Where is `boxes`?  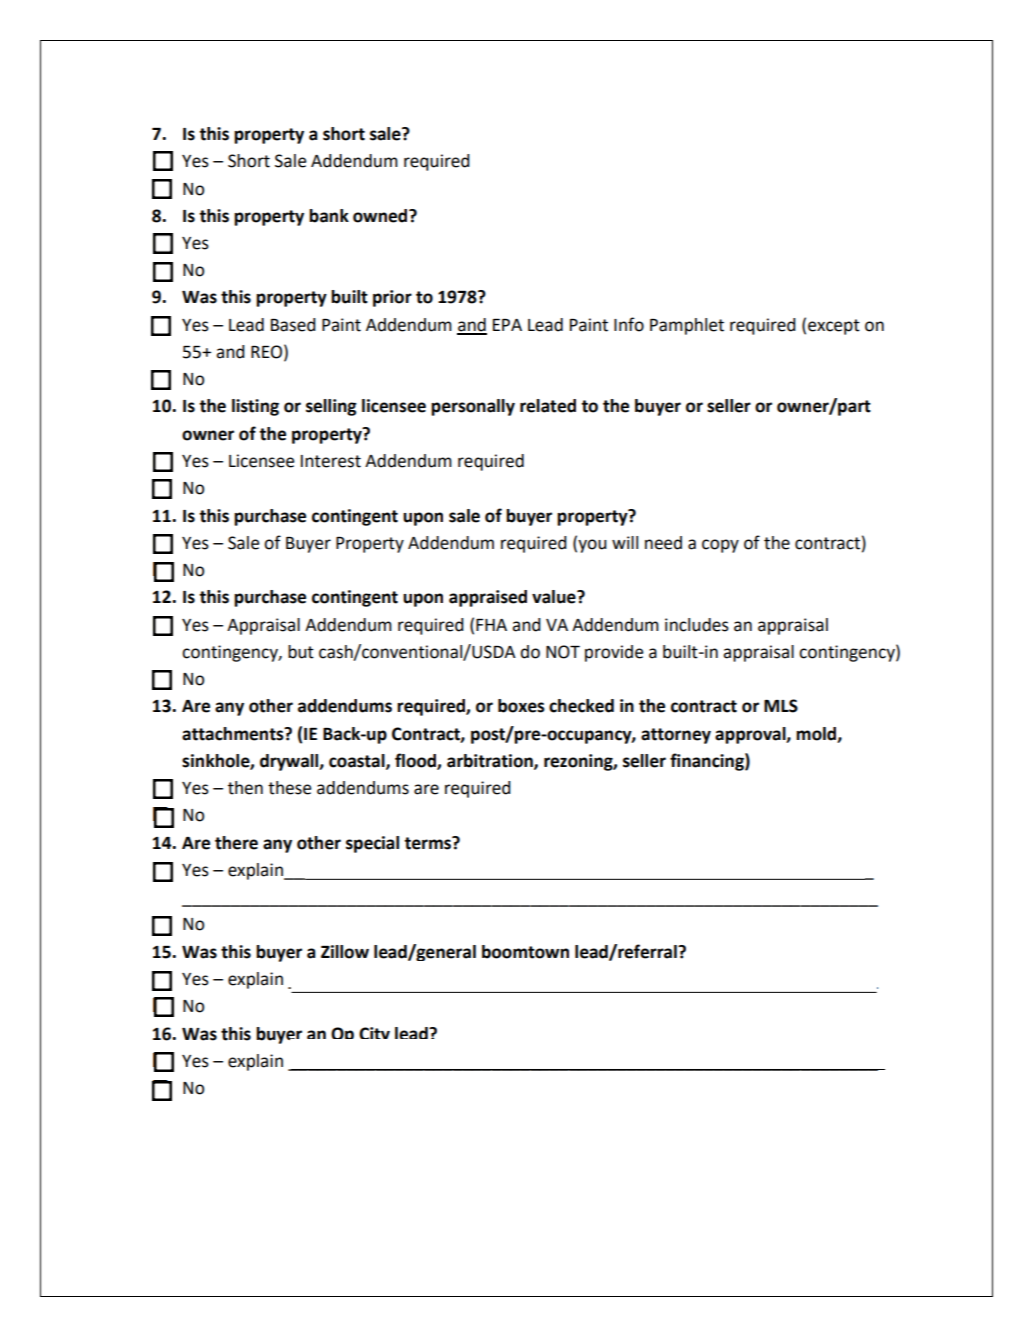
boxes is located at coordinates (521, 706).
